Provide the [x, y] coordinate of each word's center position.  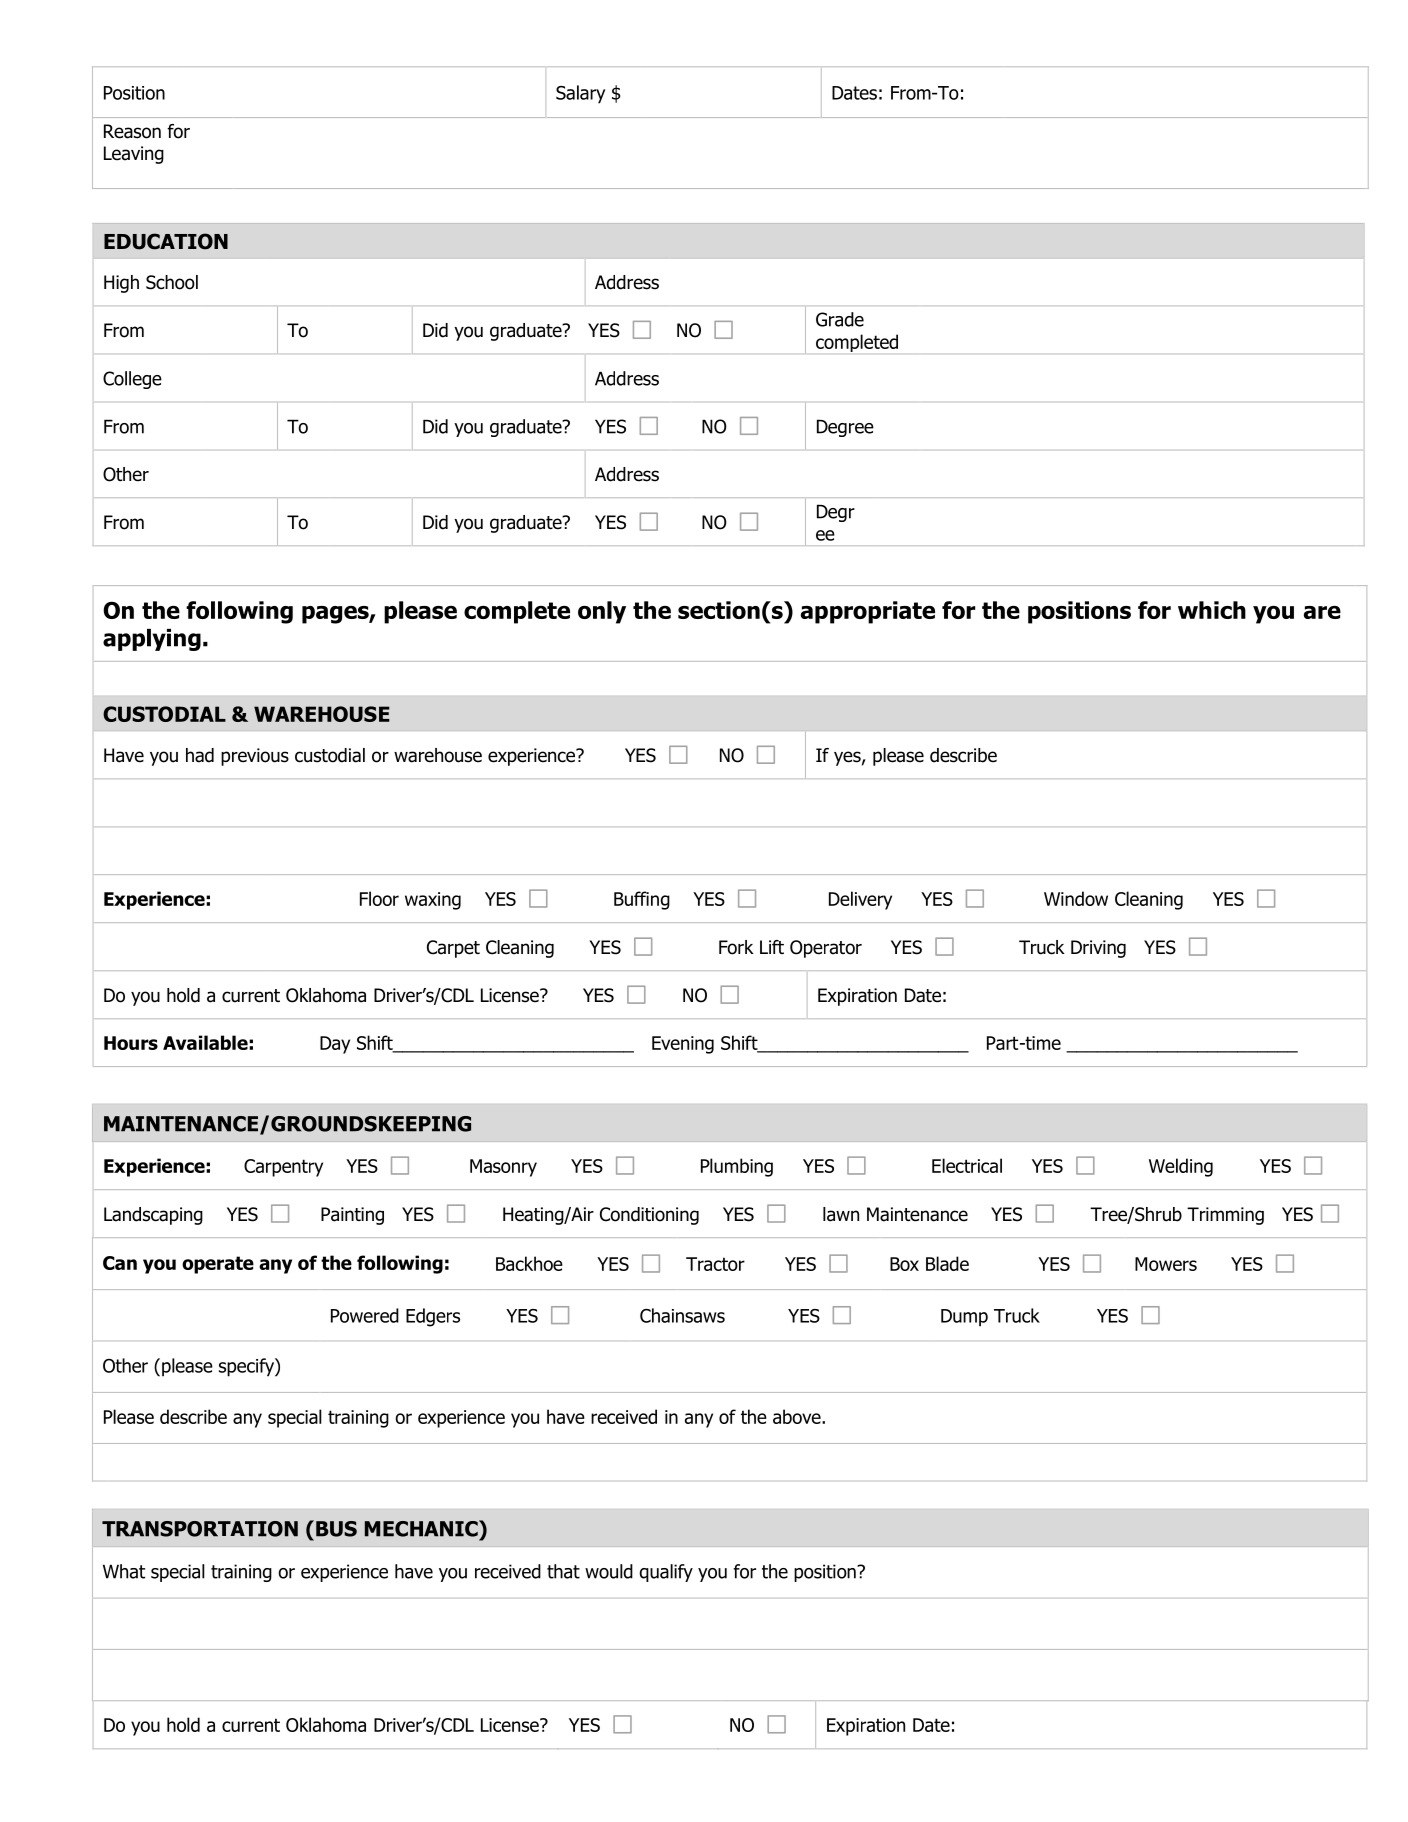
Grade [840, 319]
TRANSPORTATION [200, 1529]
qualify [666, 1573]
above [798, 1416]
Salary [580, 94]
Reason [132, 131]
